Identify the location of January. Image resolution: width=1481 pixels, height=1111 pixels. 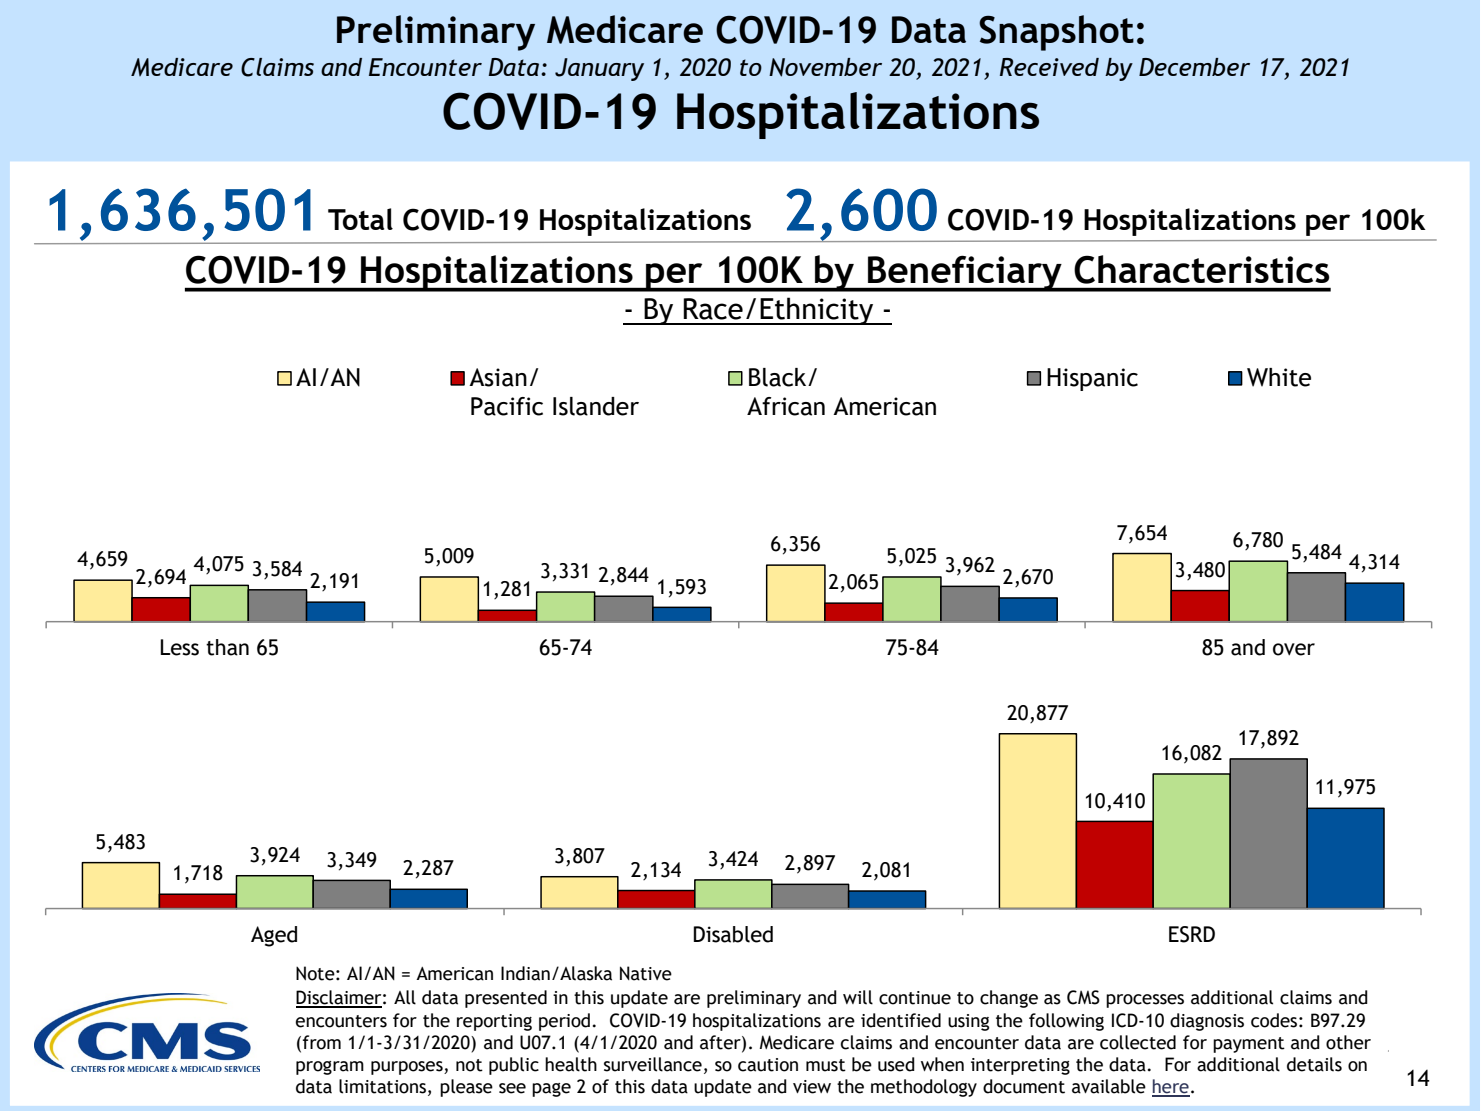
(599, 69).
